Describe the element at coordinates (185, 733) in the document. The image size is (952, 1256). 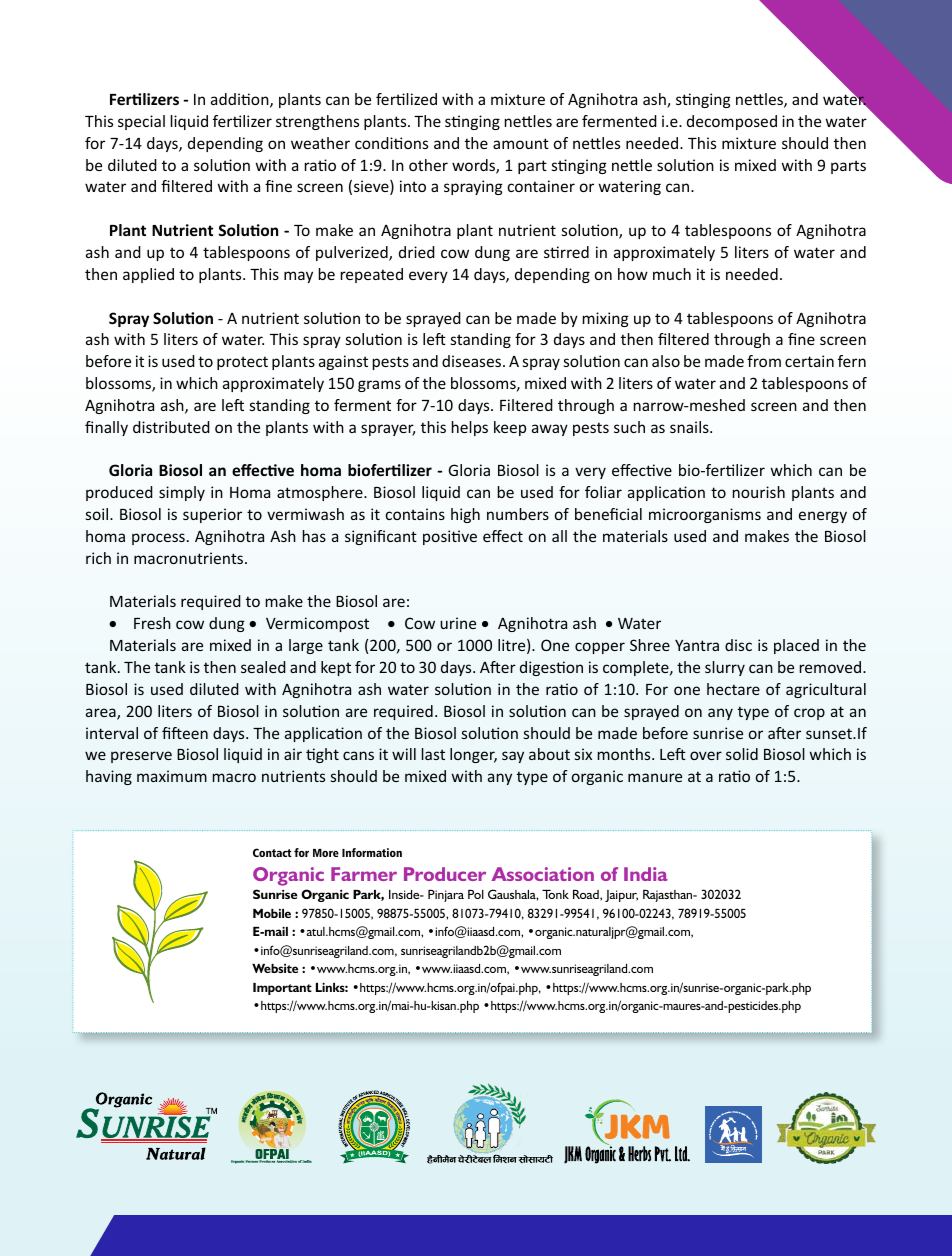
I see `fifteen` at that location.
